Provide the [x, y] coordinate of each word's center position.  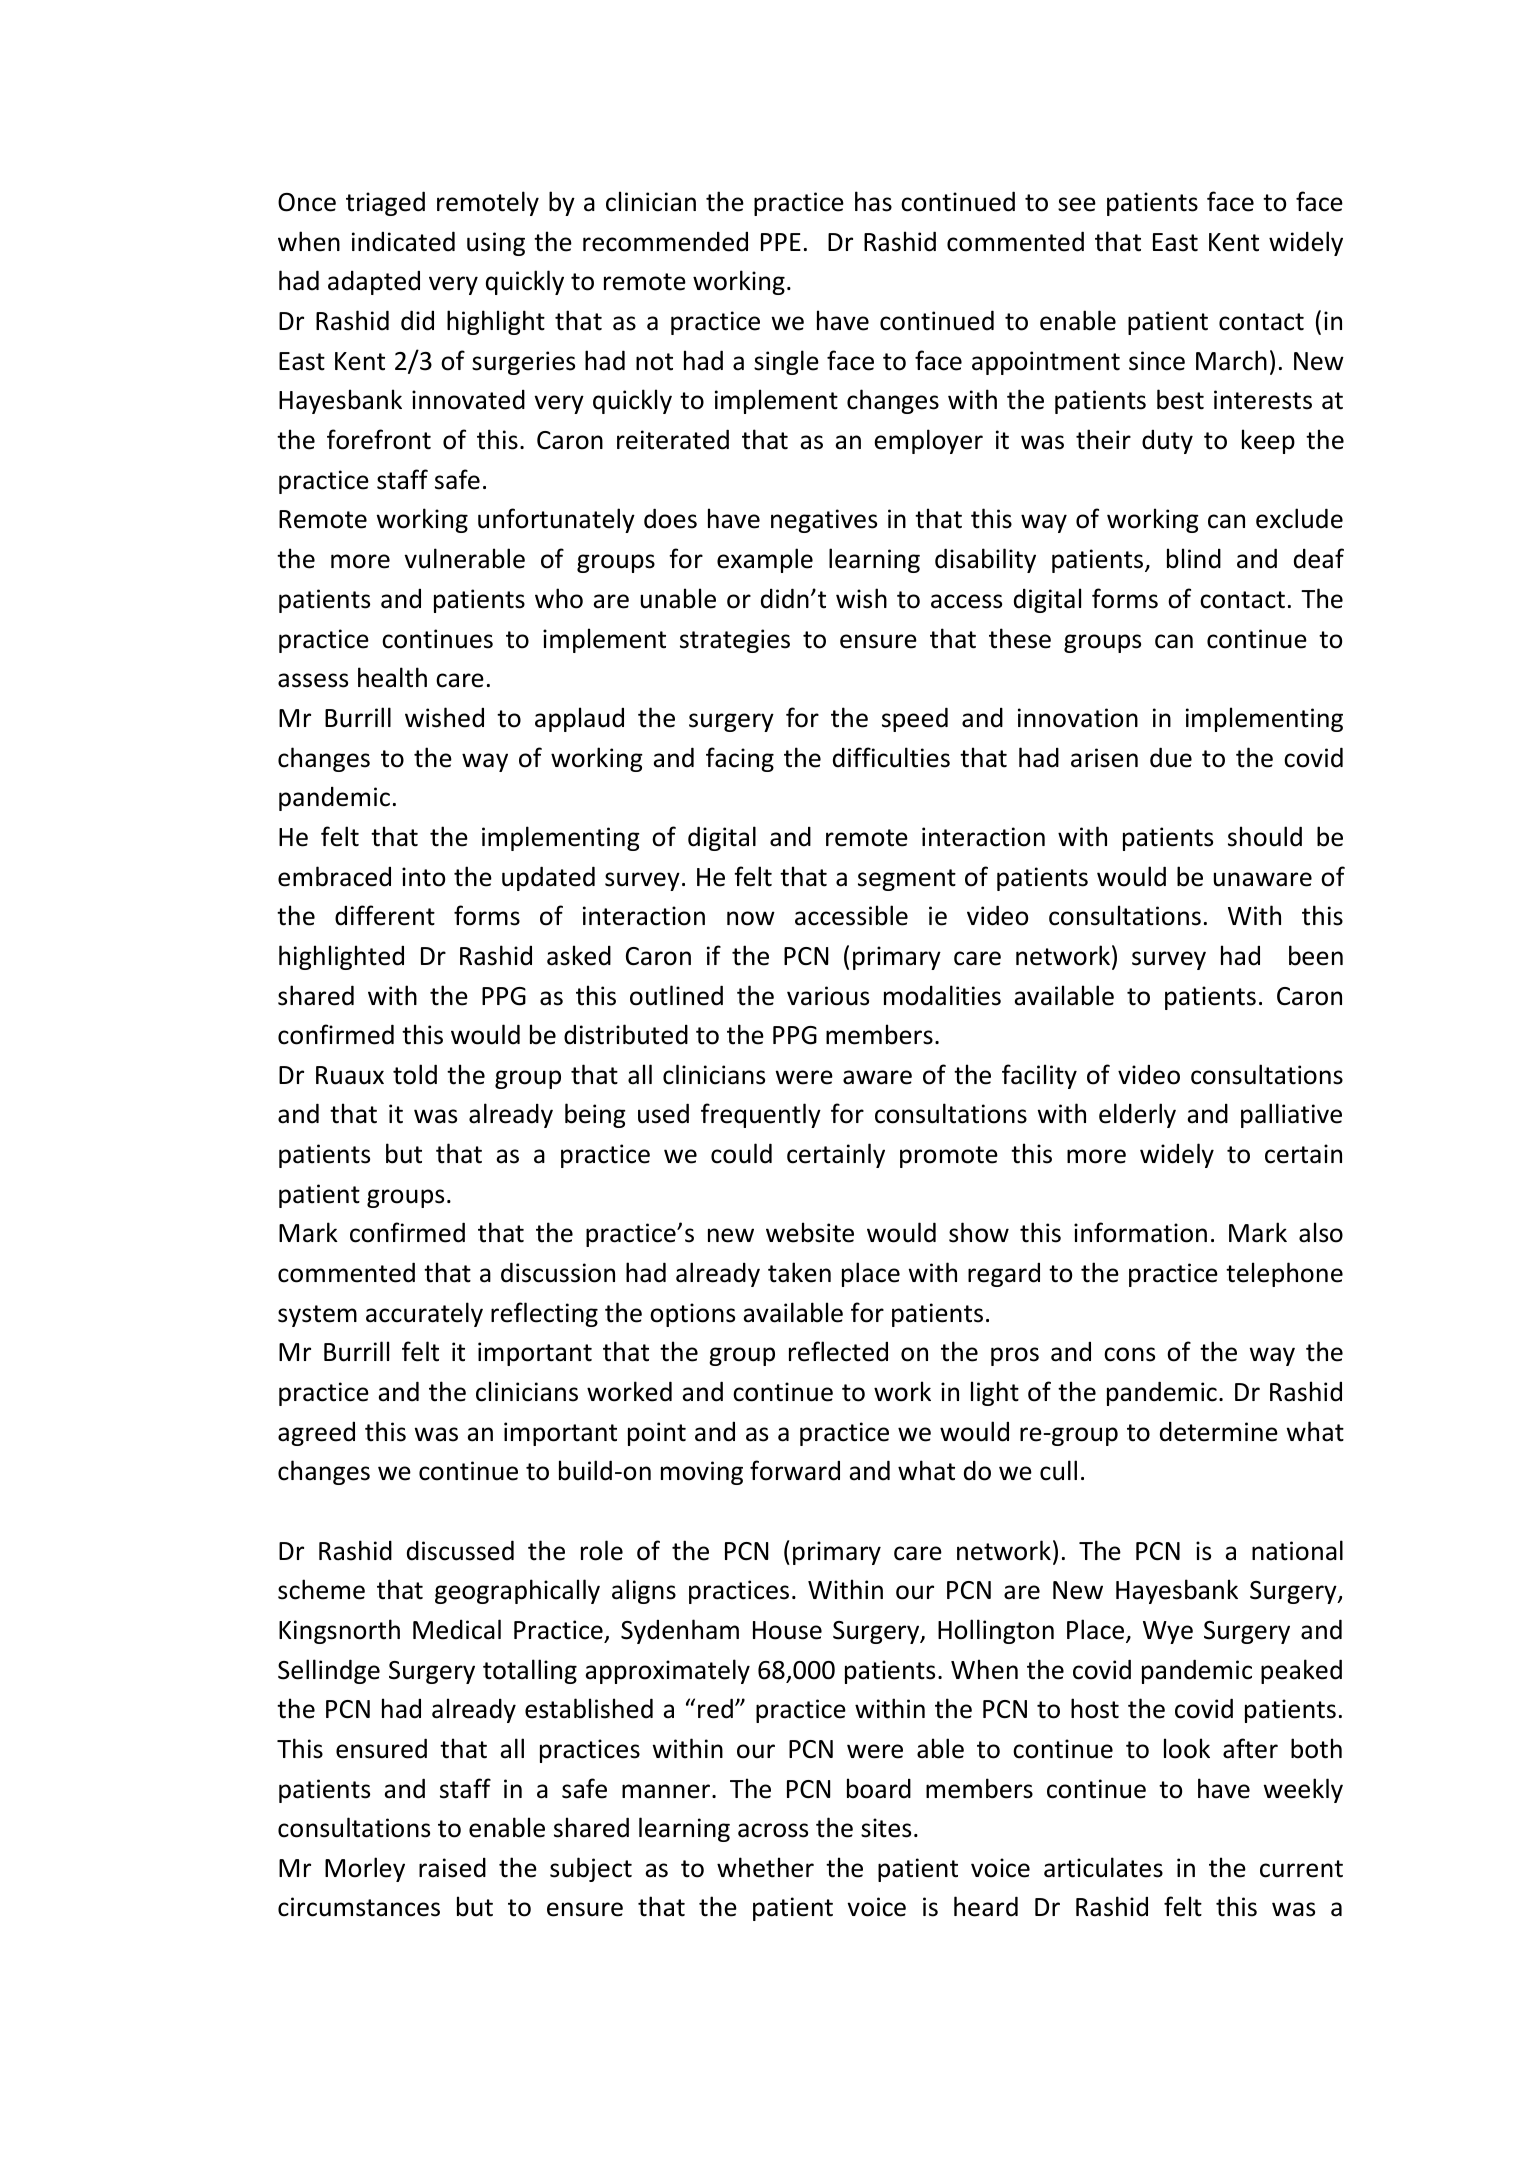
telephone [1284, 1274]
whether [765, 1867]
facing [740, 759]
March [1231, 360]
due [1171, 757]
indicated [403, 241]
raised [452, 1868]
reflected [838, 1351]
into [423, 877]
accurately [424, 1314]
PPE [781, 242]
